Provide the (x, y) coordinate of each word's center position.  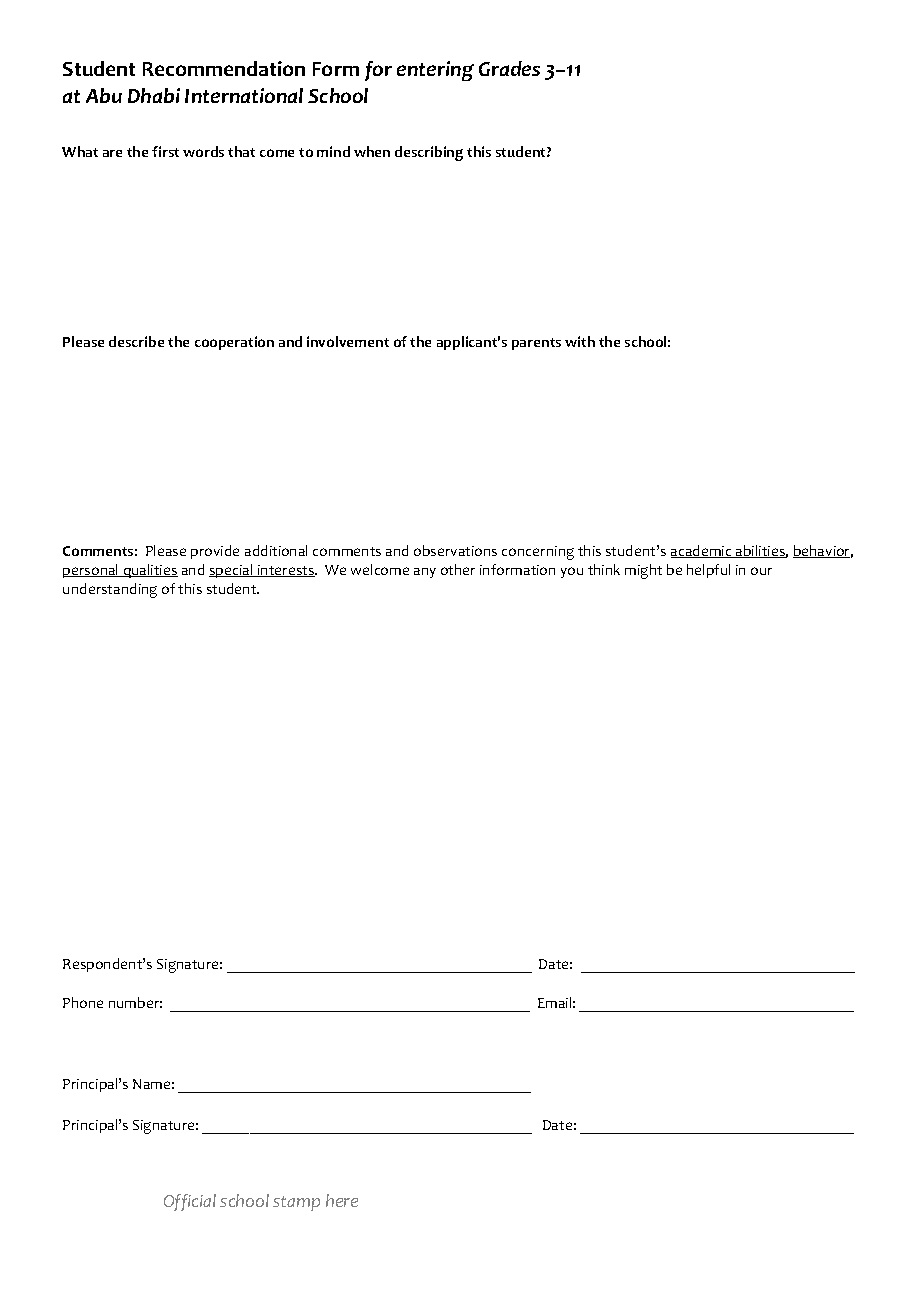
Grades (509, 68)
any (425, 573)
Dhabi (154, 95)
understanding (110, 590)
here (342, 1200)
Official (190, 1202)
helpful (708, 571)
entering (435, 71)
